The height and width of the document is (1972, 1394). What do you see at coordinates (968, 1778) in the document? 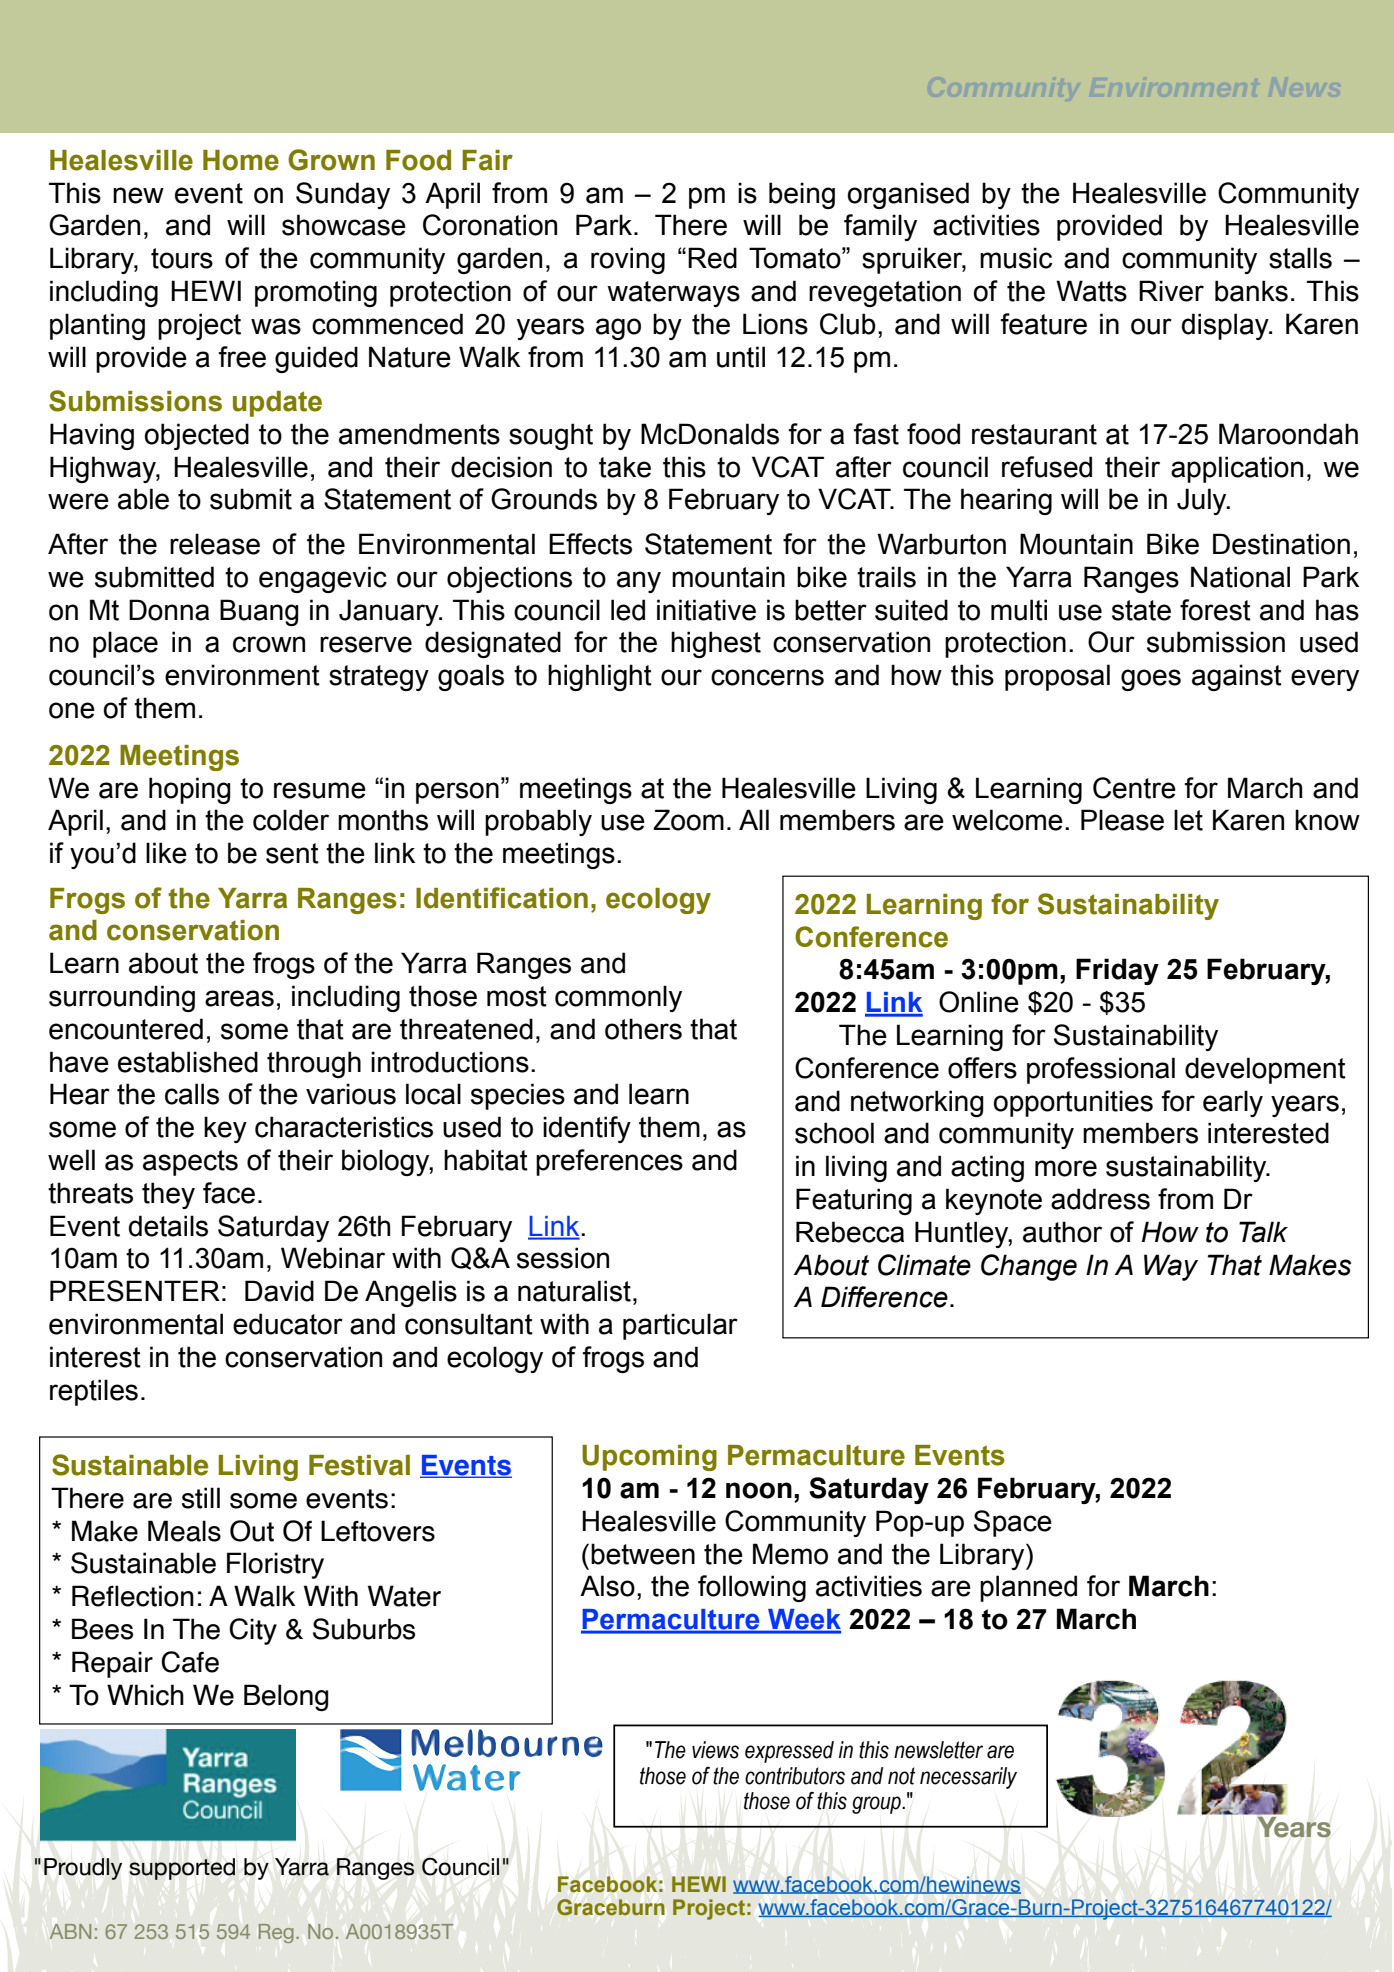
I see `necessarily` at bounding box center [968, 1778].
